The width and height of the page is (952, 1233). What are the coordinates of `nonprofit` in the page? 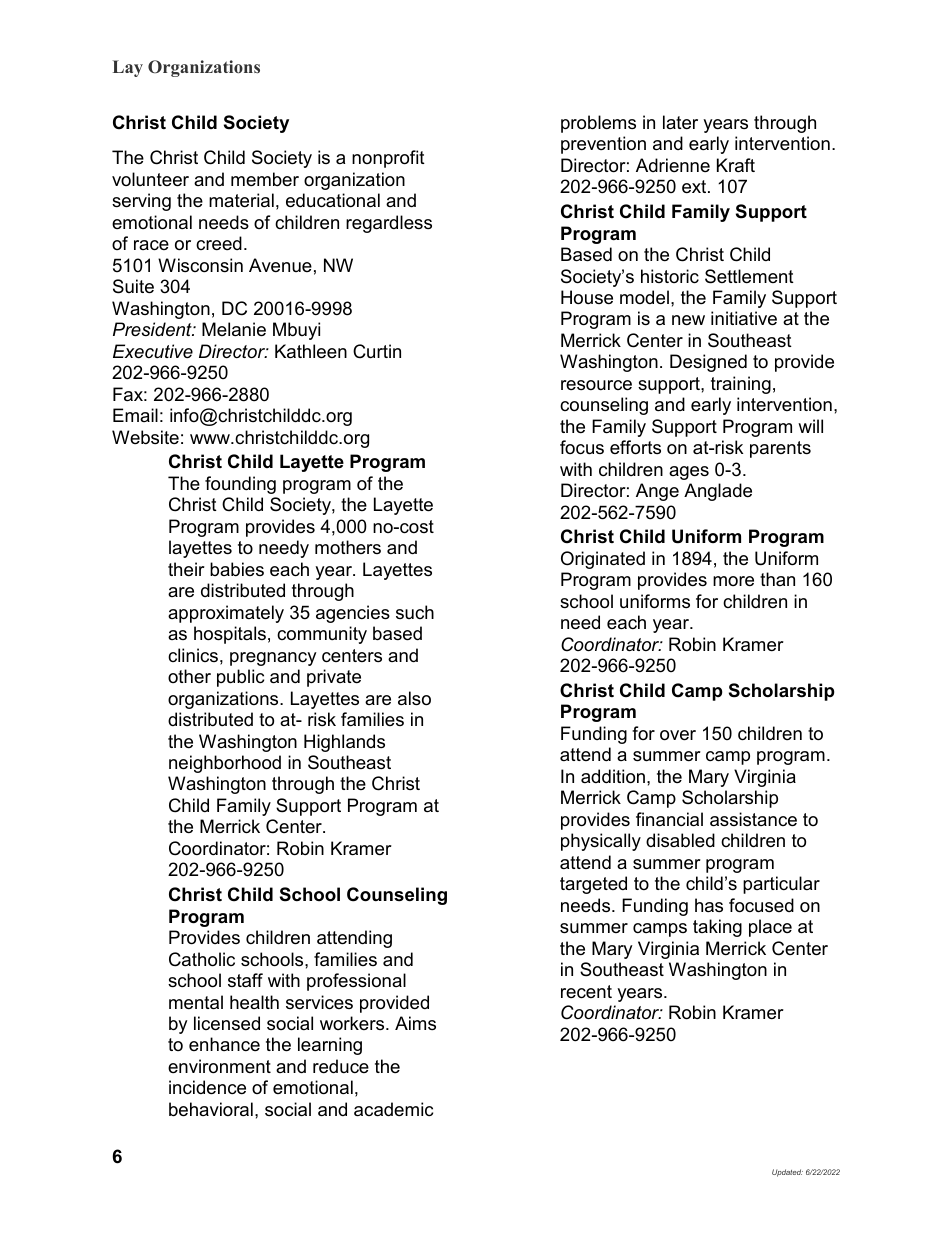 It's located at (388, 159).
